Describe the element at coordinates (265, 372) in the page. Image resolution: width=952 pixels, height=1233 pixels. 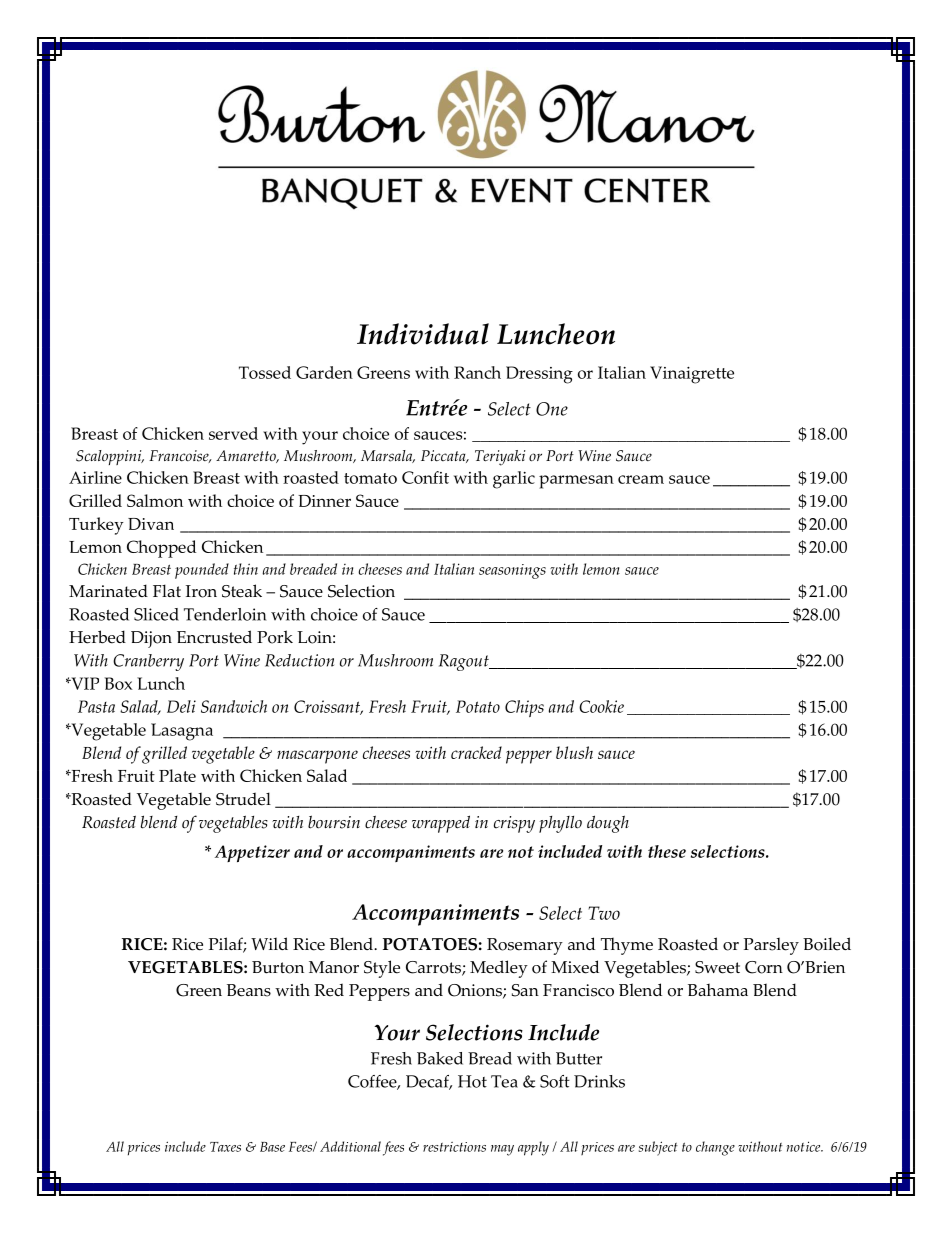
I see `Tossed` at that location.
